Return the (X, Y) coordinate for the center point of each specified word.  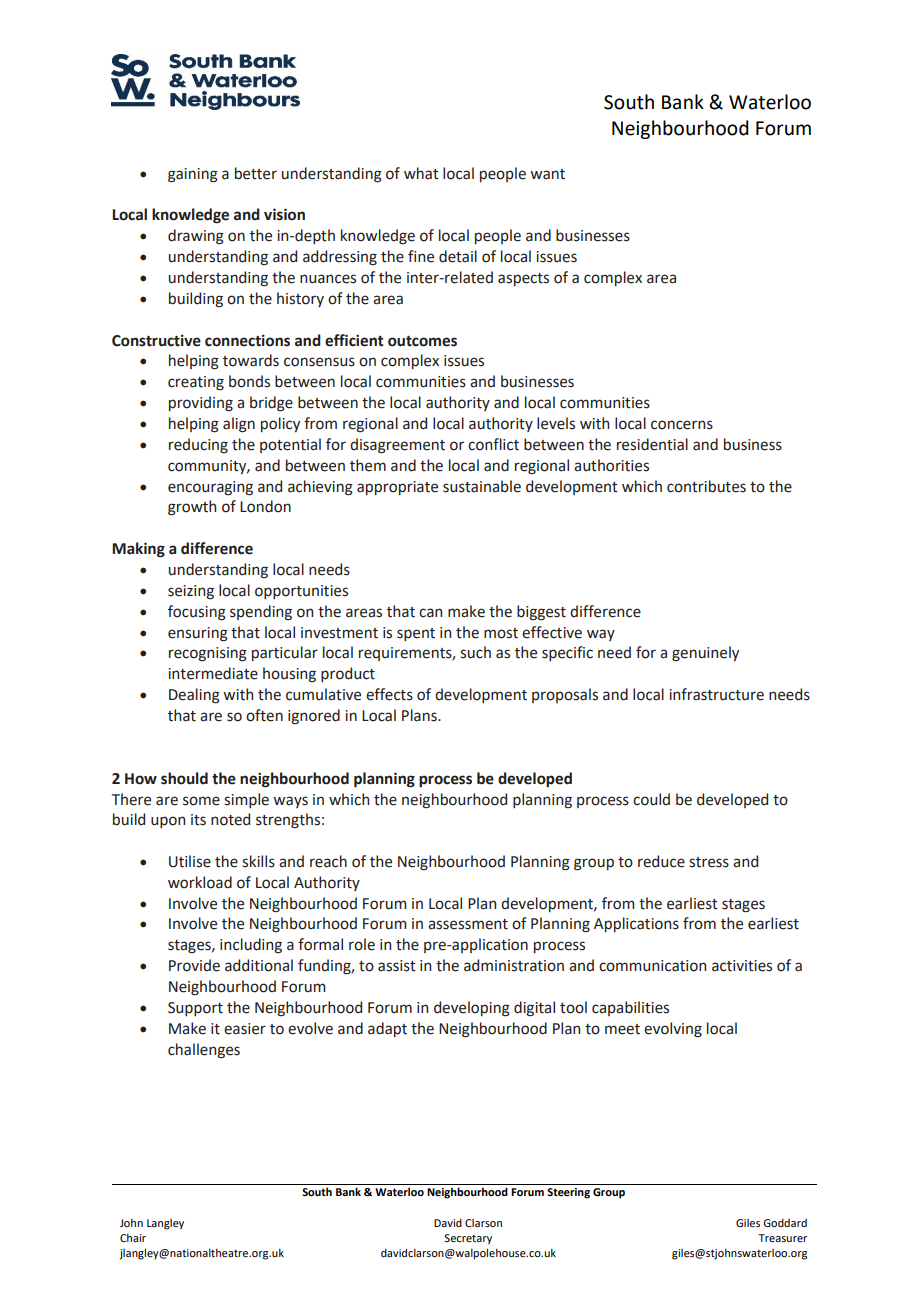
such (475, 652)
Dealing (194, 696)
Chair (133, 1238)
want (547, 174)
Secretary (468, 1239)
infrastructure (716, 694)
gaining (193, 175)
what (421, 173)
